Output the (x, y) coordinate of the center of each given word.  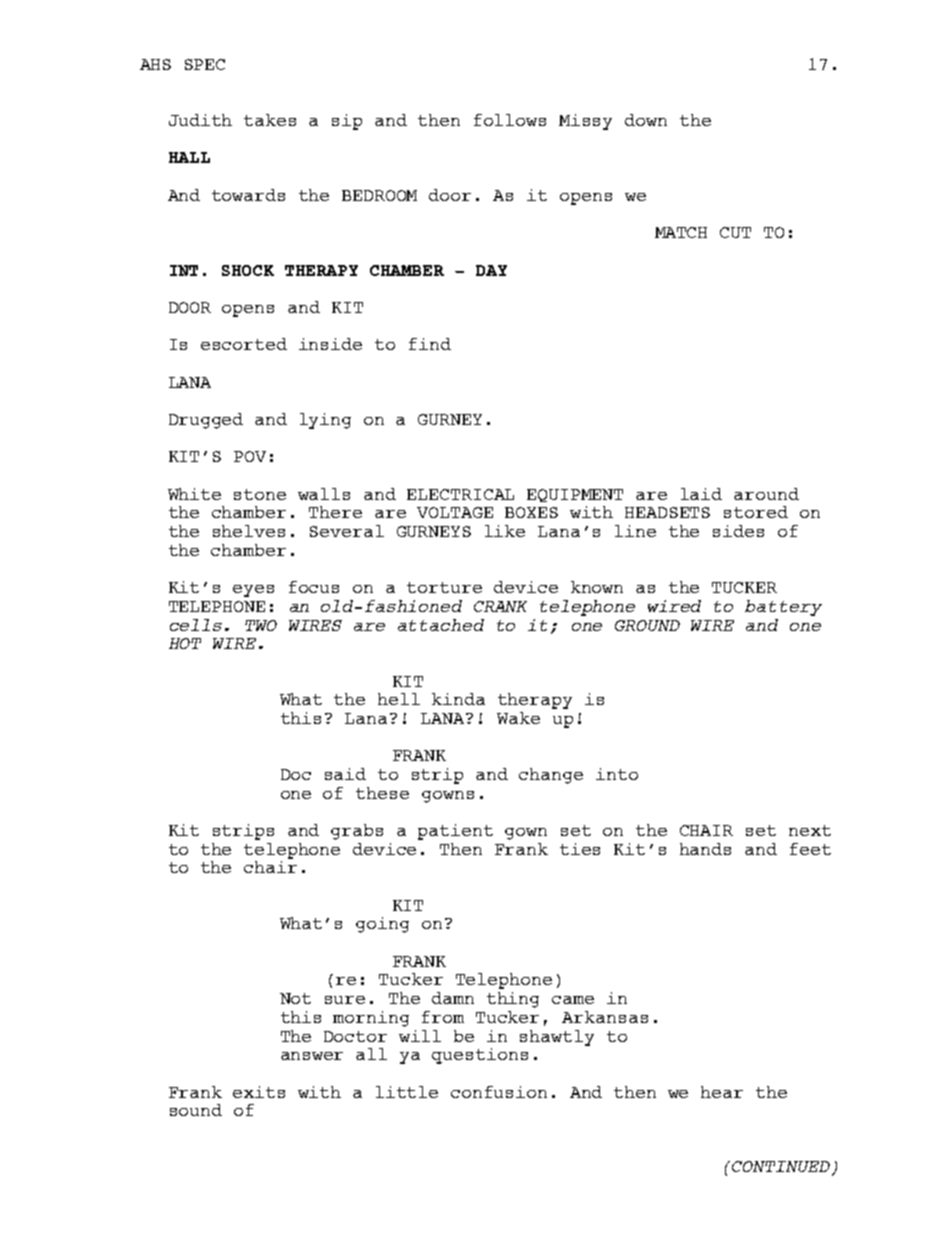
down (646, 120)
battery (783, 608)
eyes (253, 591)
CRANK (500, 606)
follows (510, 120)
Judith (200, 120)
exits (259, 1092)
